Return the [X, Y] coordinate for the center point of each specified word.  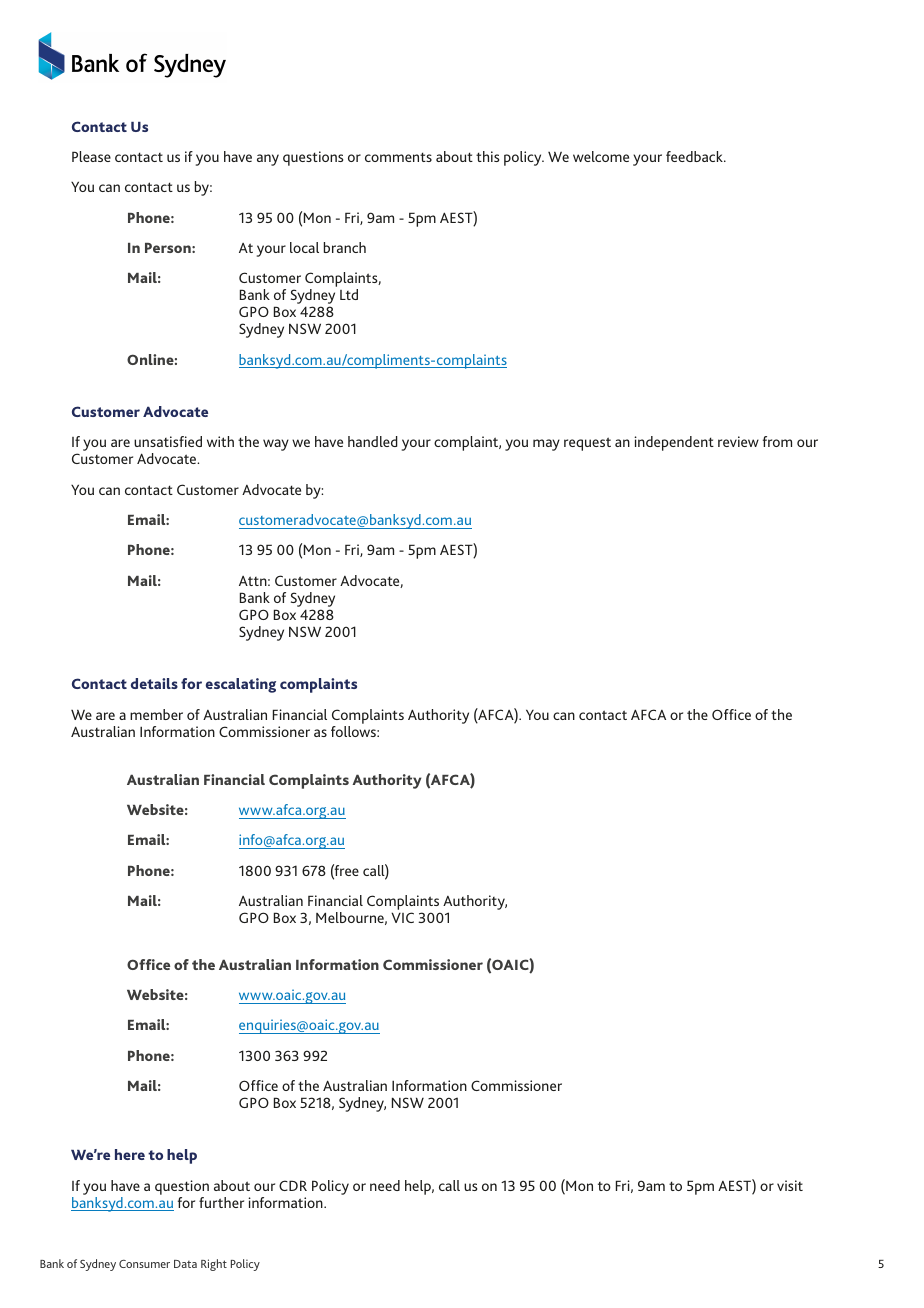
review [738, 441]
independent [674, 443]
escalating [241, 685]
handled [373, 441]
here [130, 1154]
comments [398, 157]
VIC [402, 917]
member [156, 714]
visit [790, 1185]
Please [91, 156]
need [385, 1185]
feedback [695, 156]
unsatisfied [168, 441]
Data [185, 1264]
